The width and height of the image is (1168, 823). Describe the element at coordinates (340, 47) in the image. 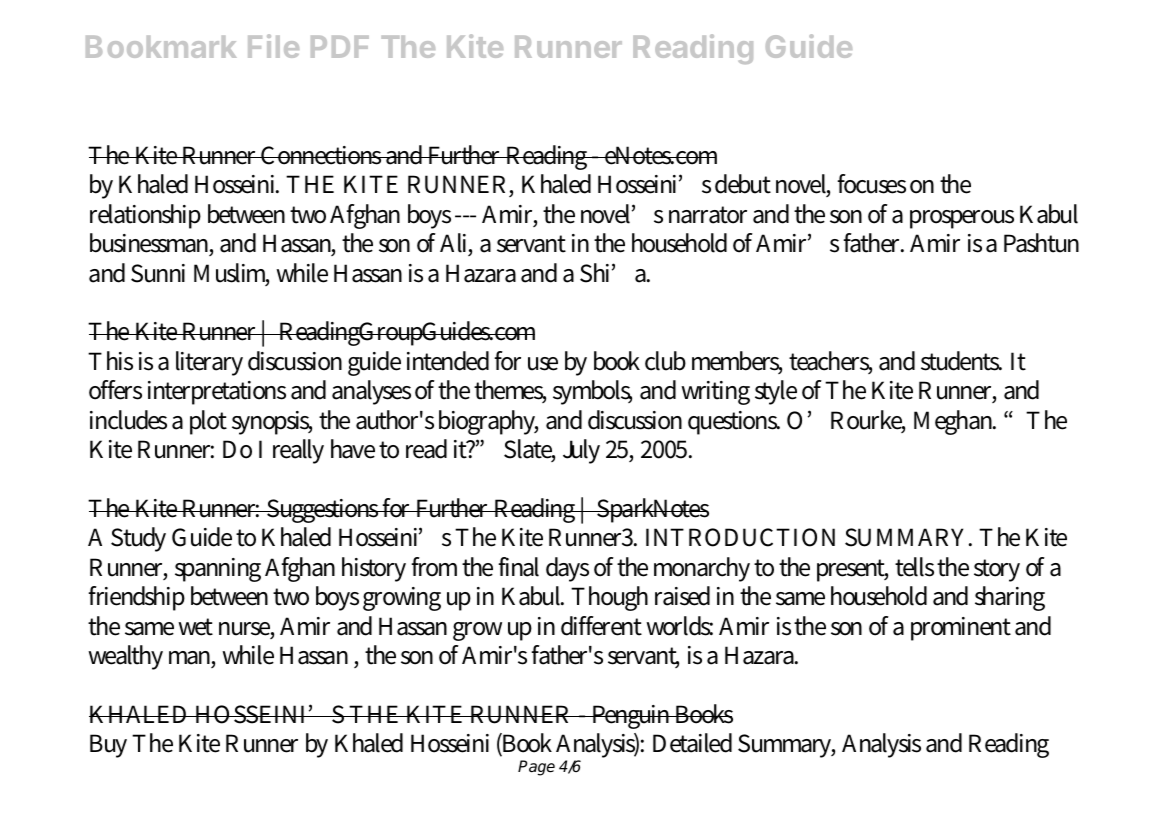

I see `PDF` at that location.
